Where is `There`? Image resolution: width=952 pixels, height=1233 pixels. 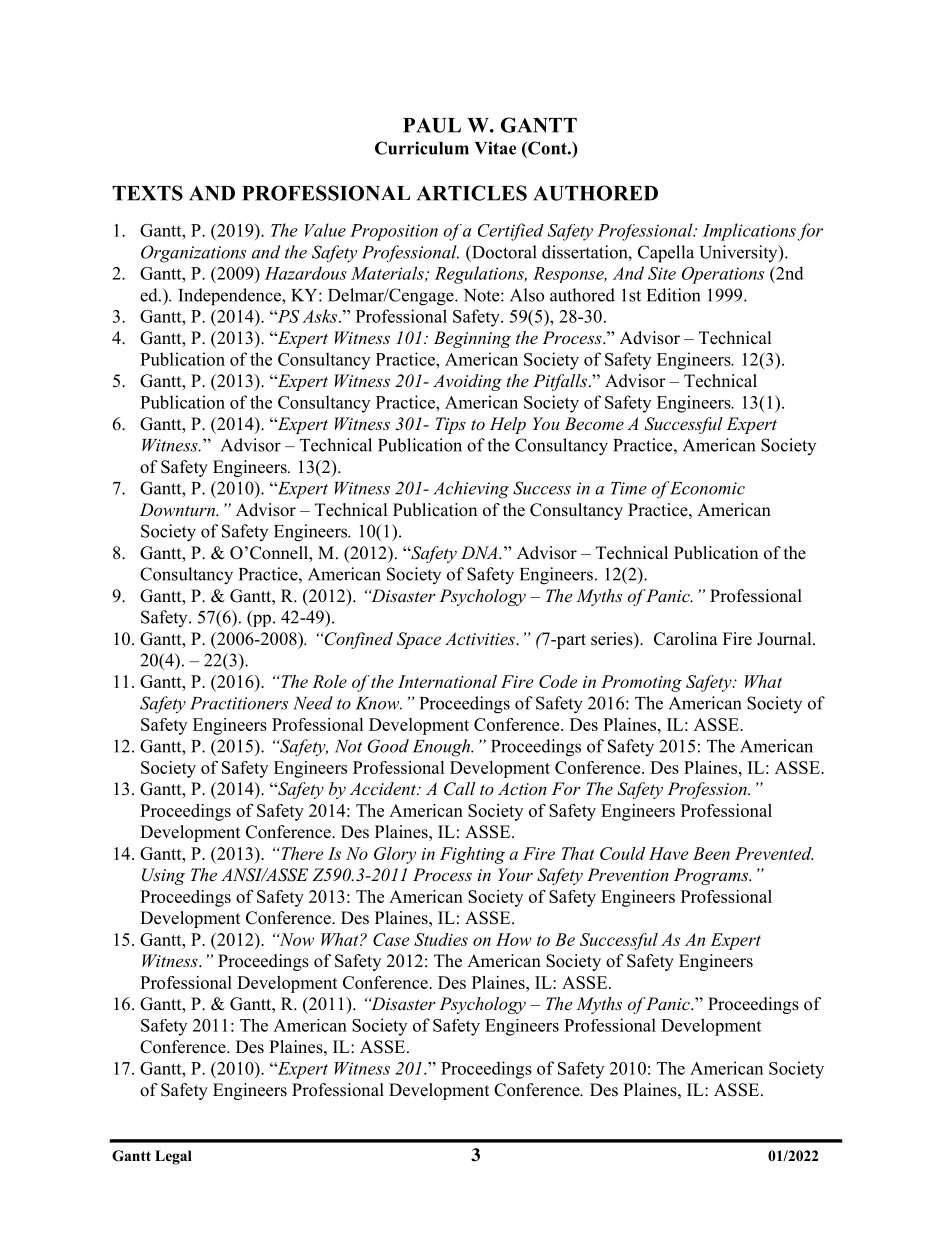
There is located at coordinates (301, 853).
